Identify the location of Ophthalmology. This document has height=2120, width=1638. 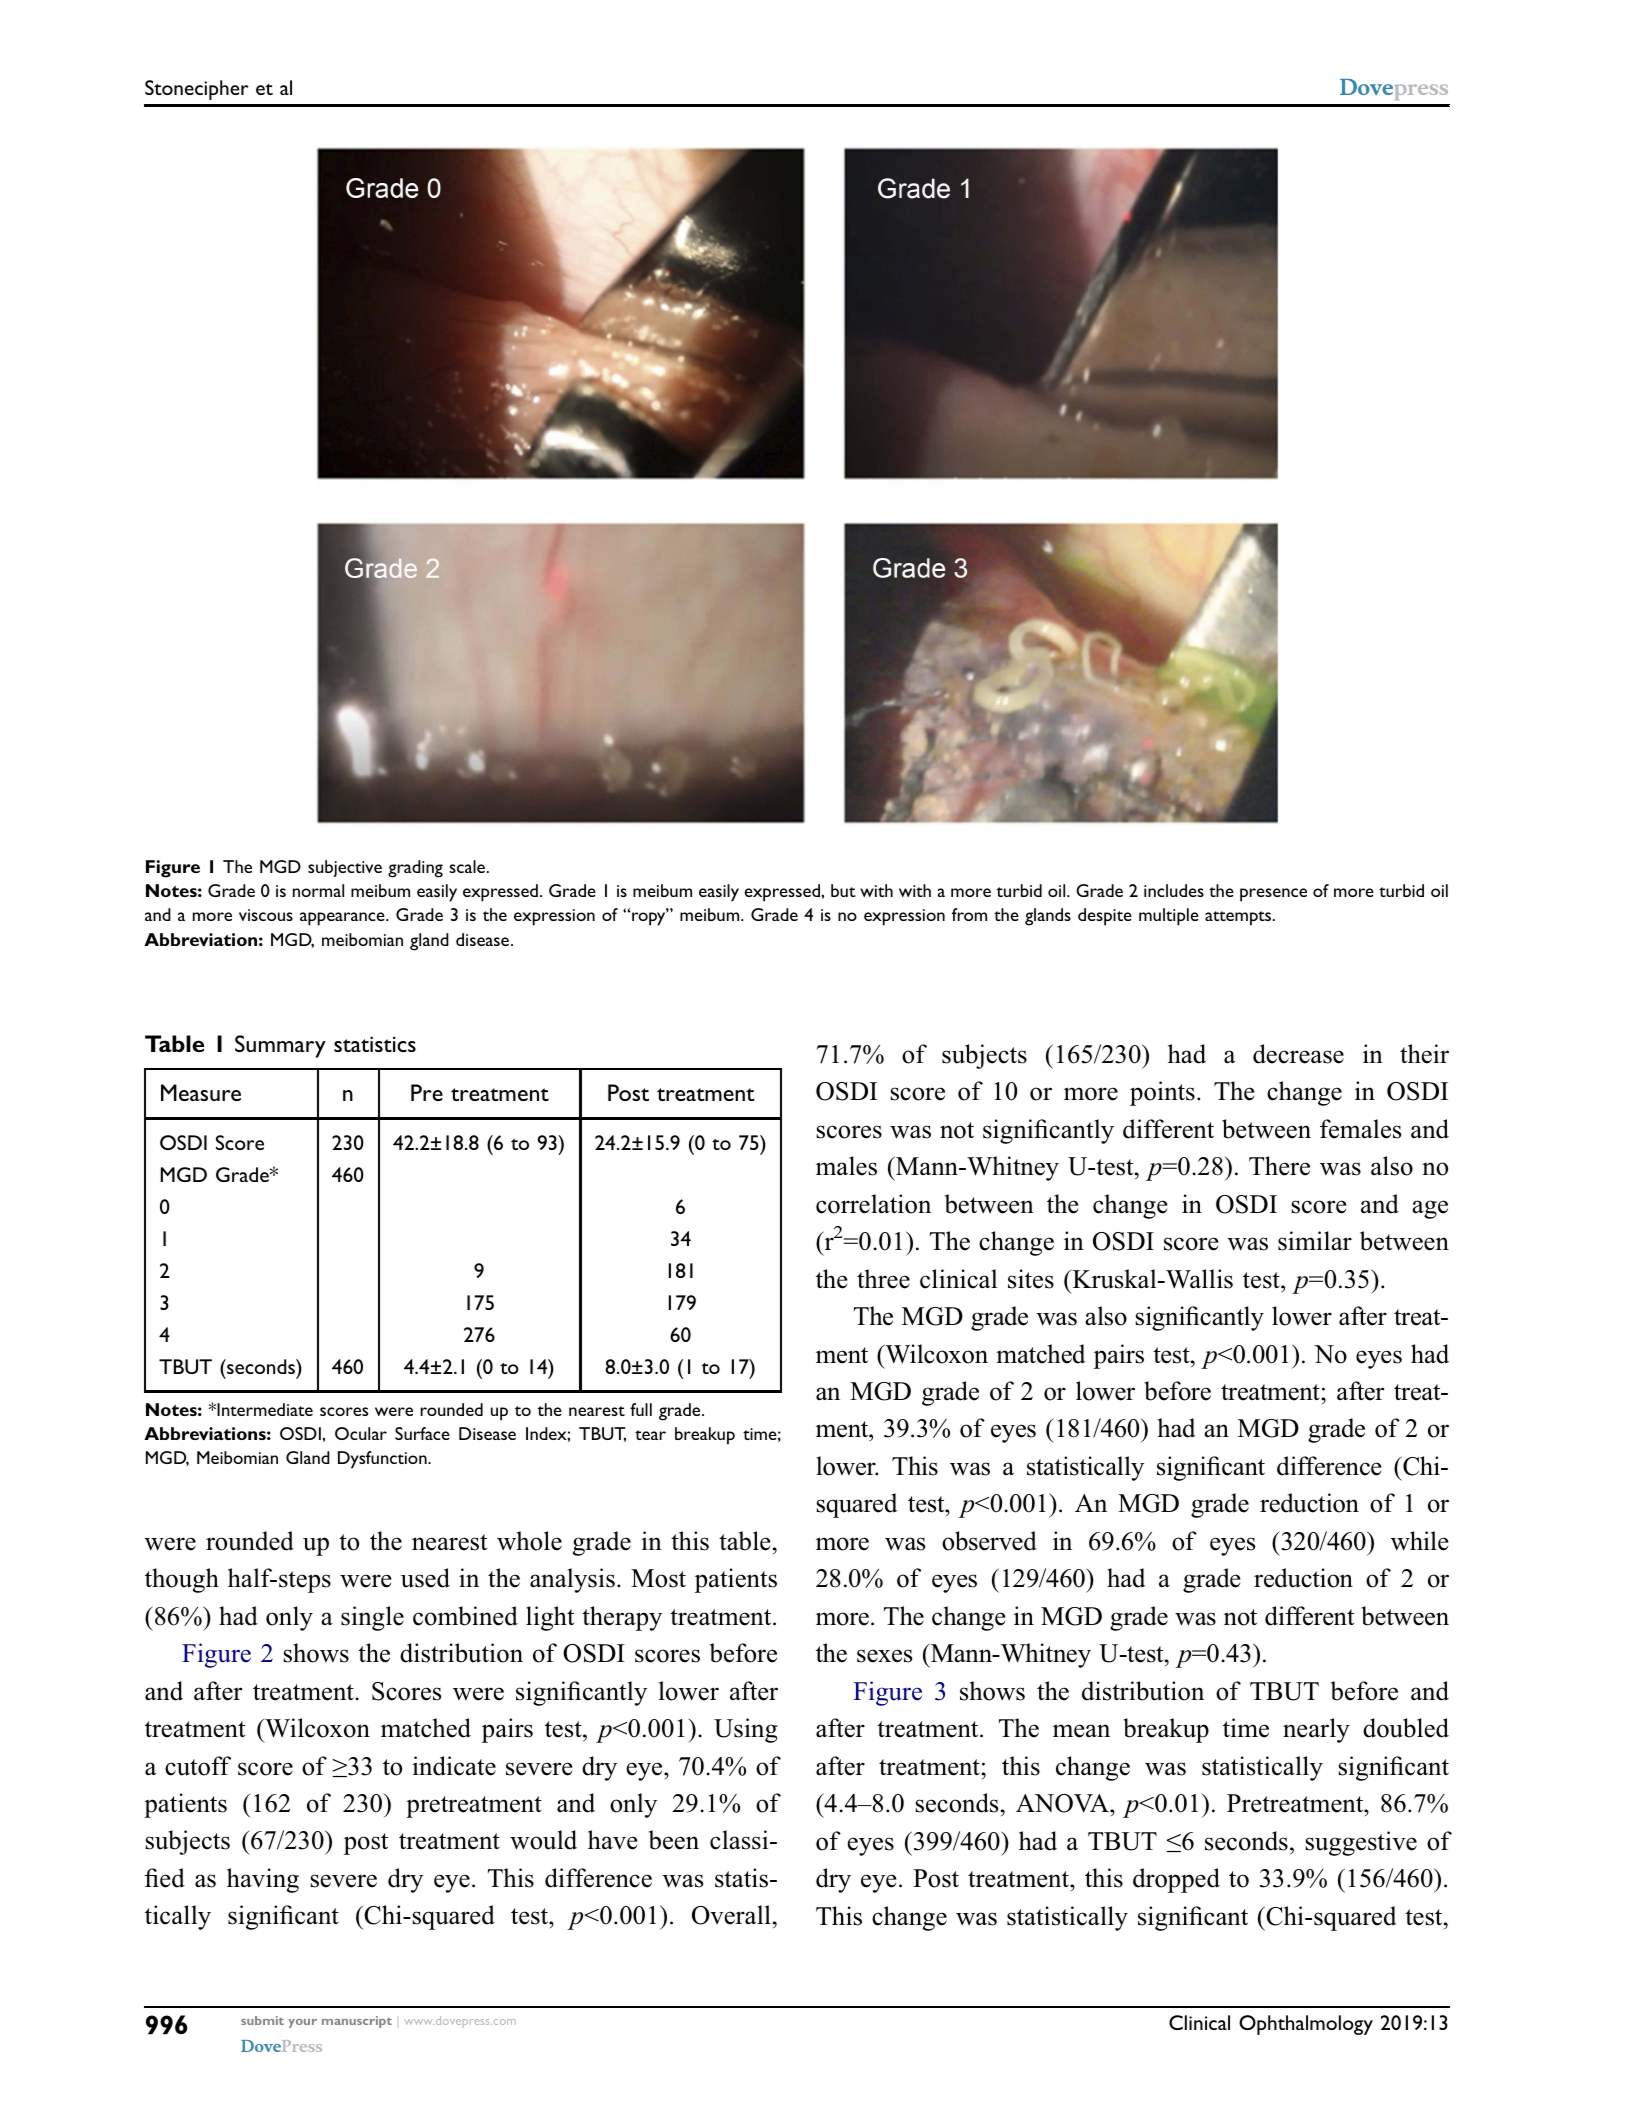
(1306, 2025).
